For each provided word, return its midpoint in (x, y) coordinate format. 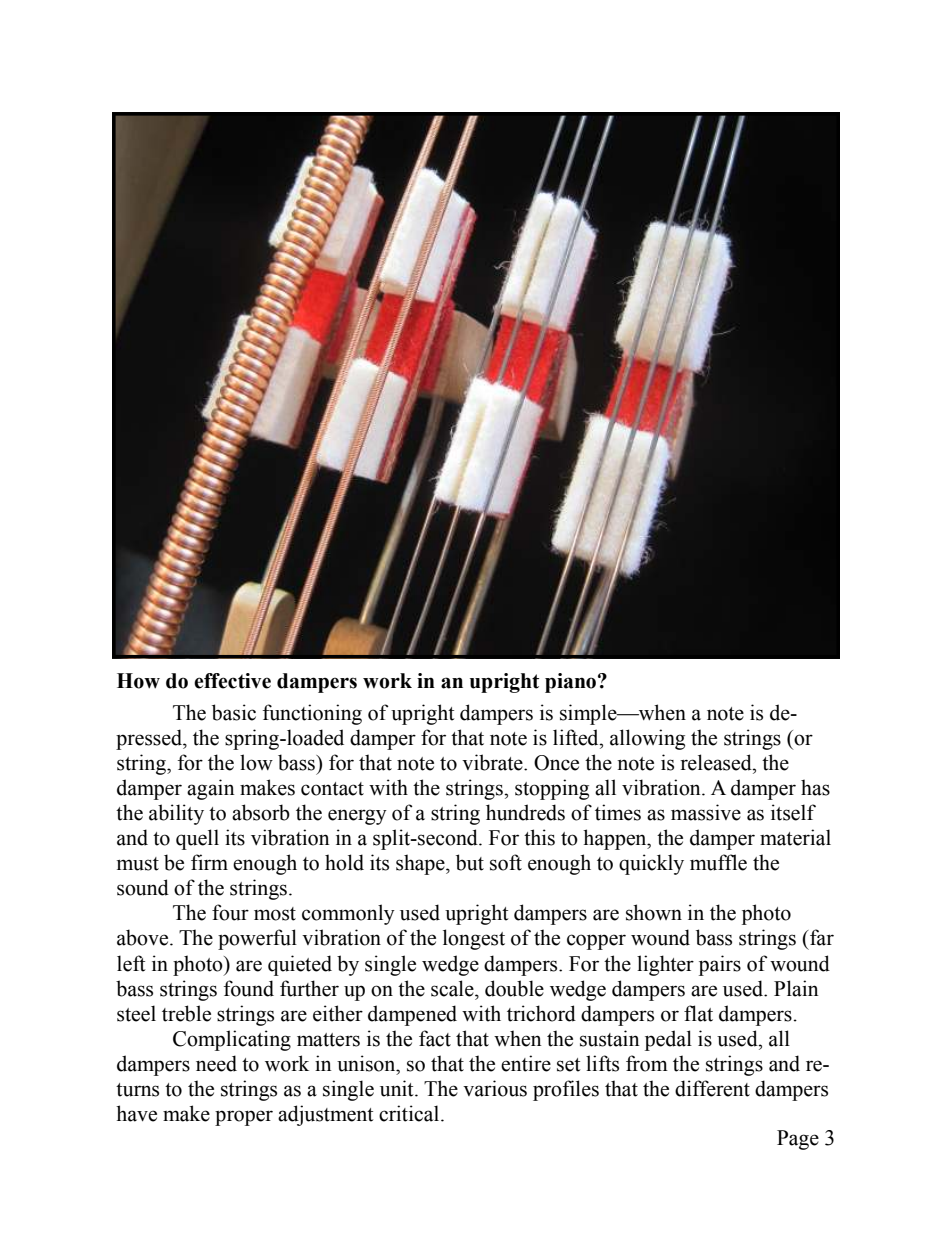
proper (244, 1118)
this (539, 837)
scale (453, 988)
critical (410, 1113)
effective (232, 681)
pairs (720, 965)
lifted (577, 737)
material (795, 837)
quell (197, 839)
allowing (647, 739)
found (249, 988)
